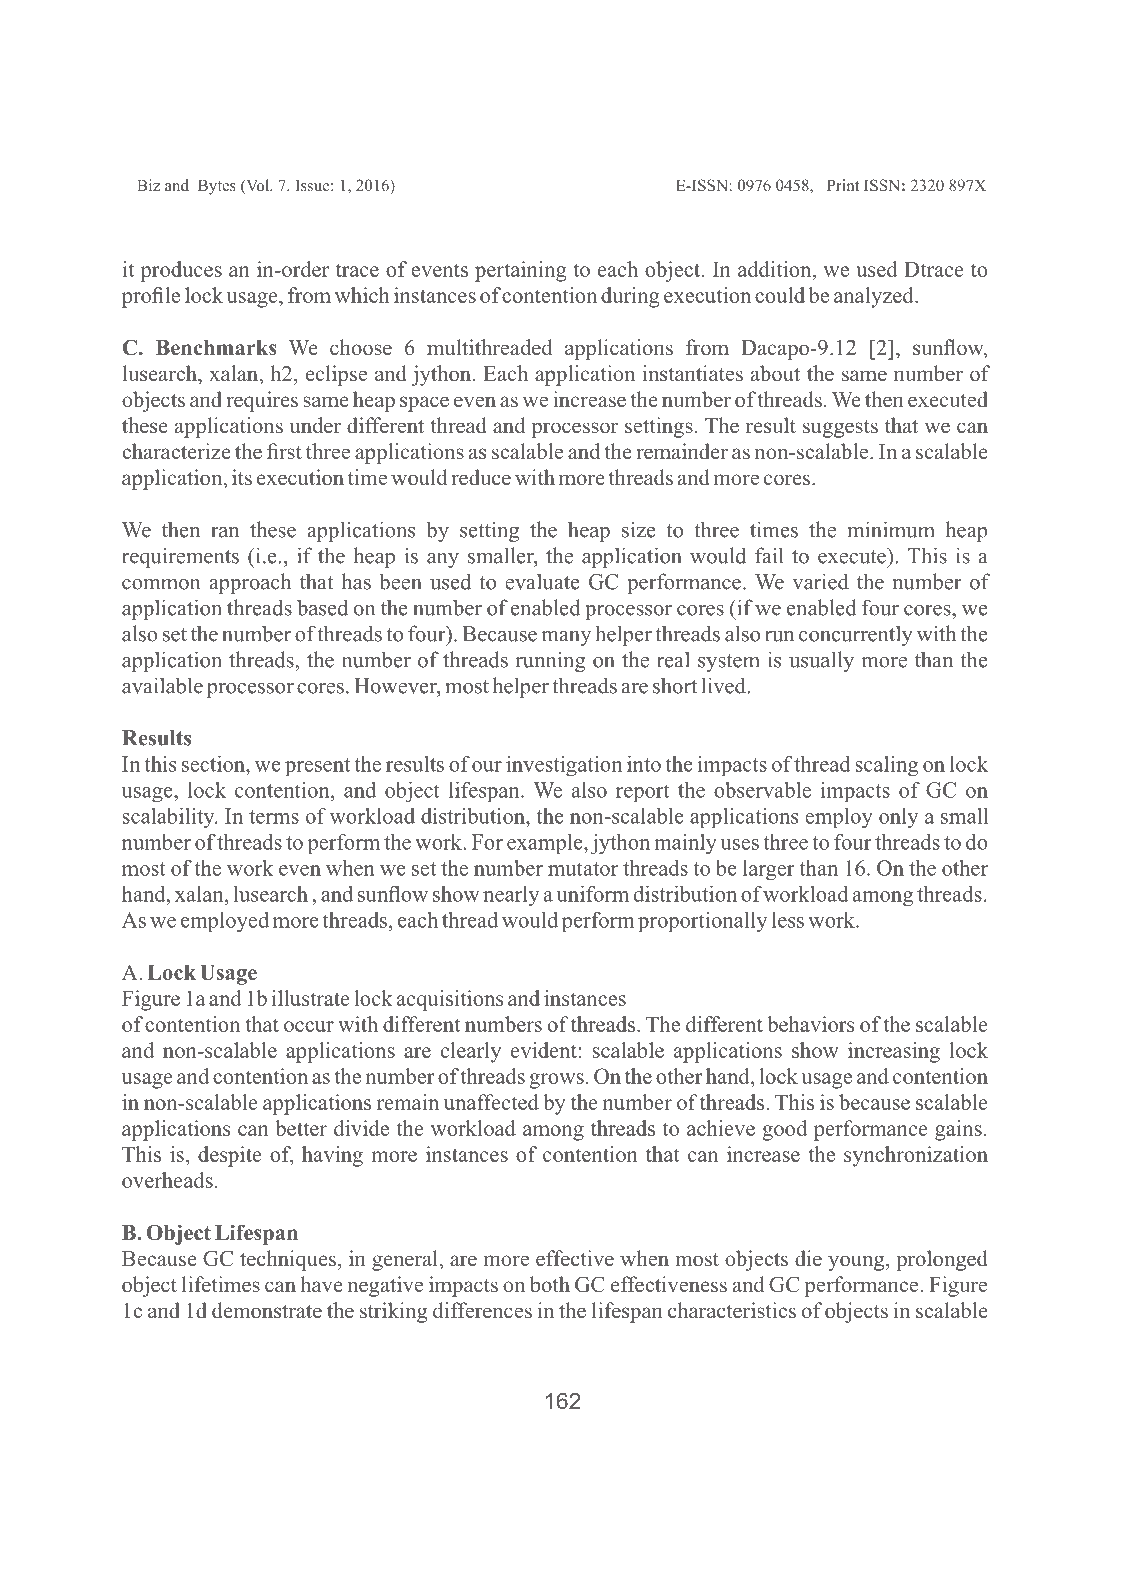 The image size is (1123, 1588). I want to click on minimum, so click(891, 529).
